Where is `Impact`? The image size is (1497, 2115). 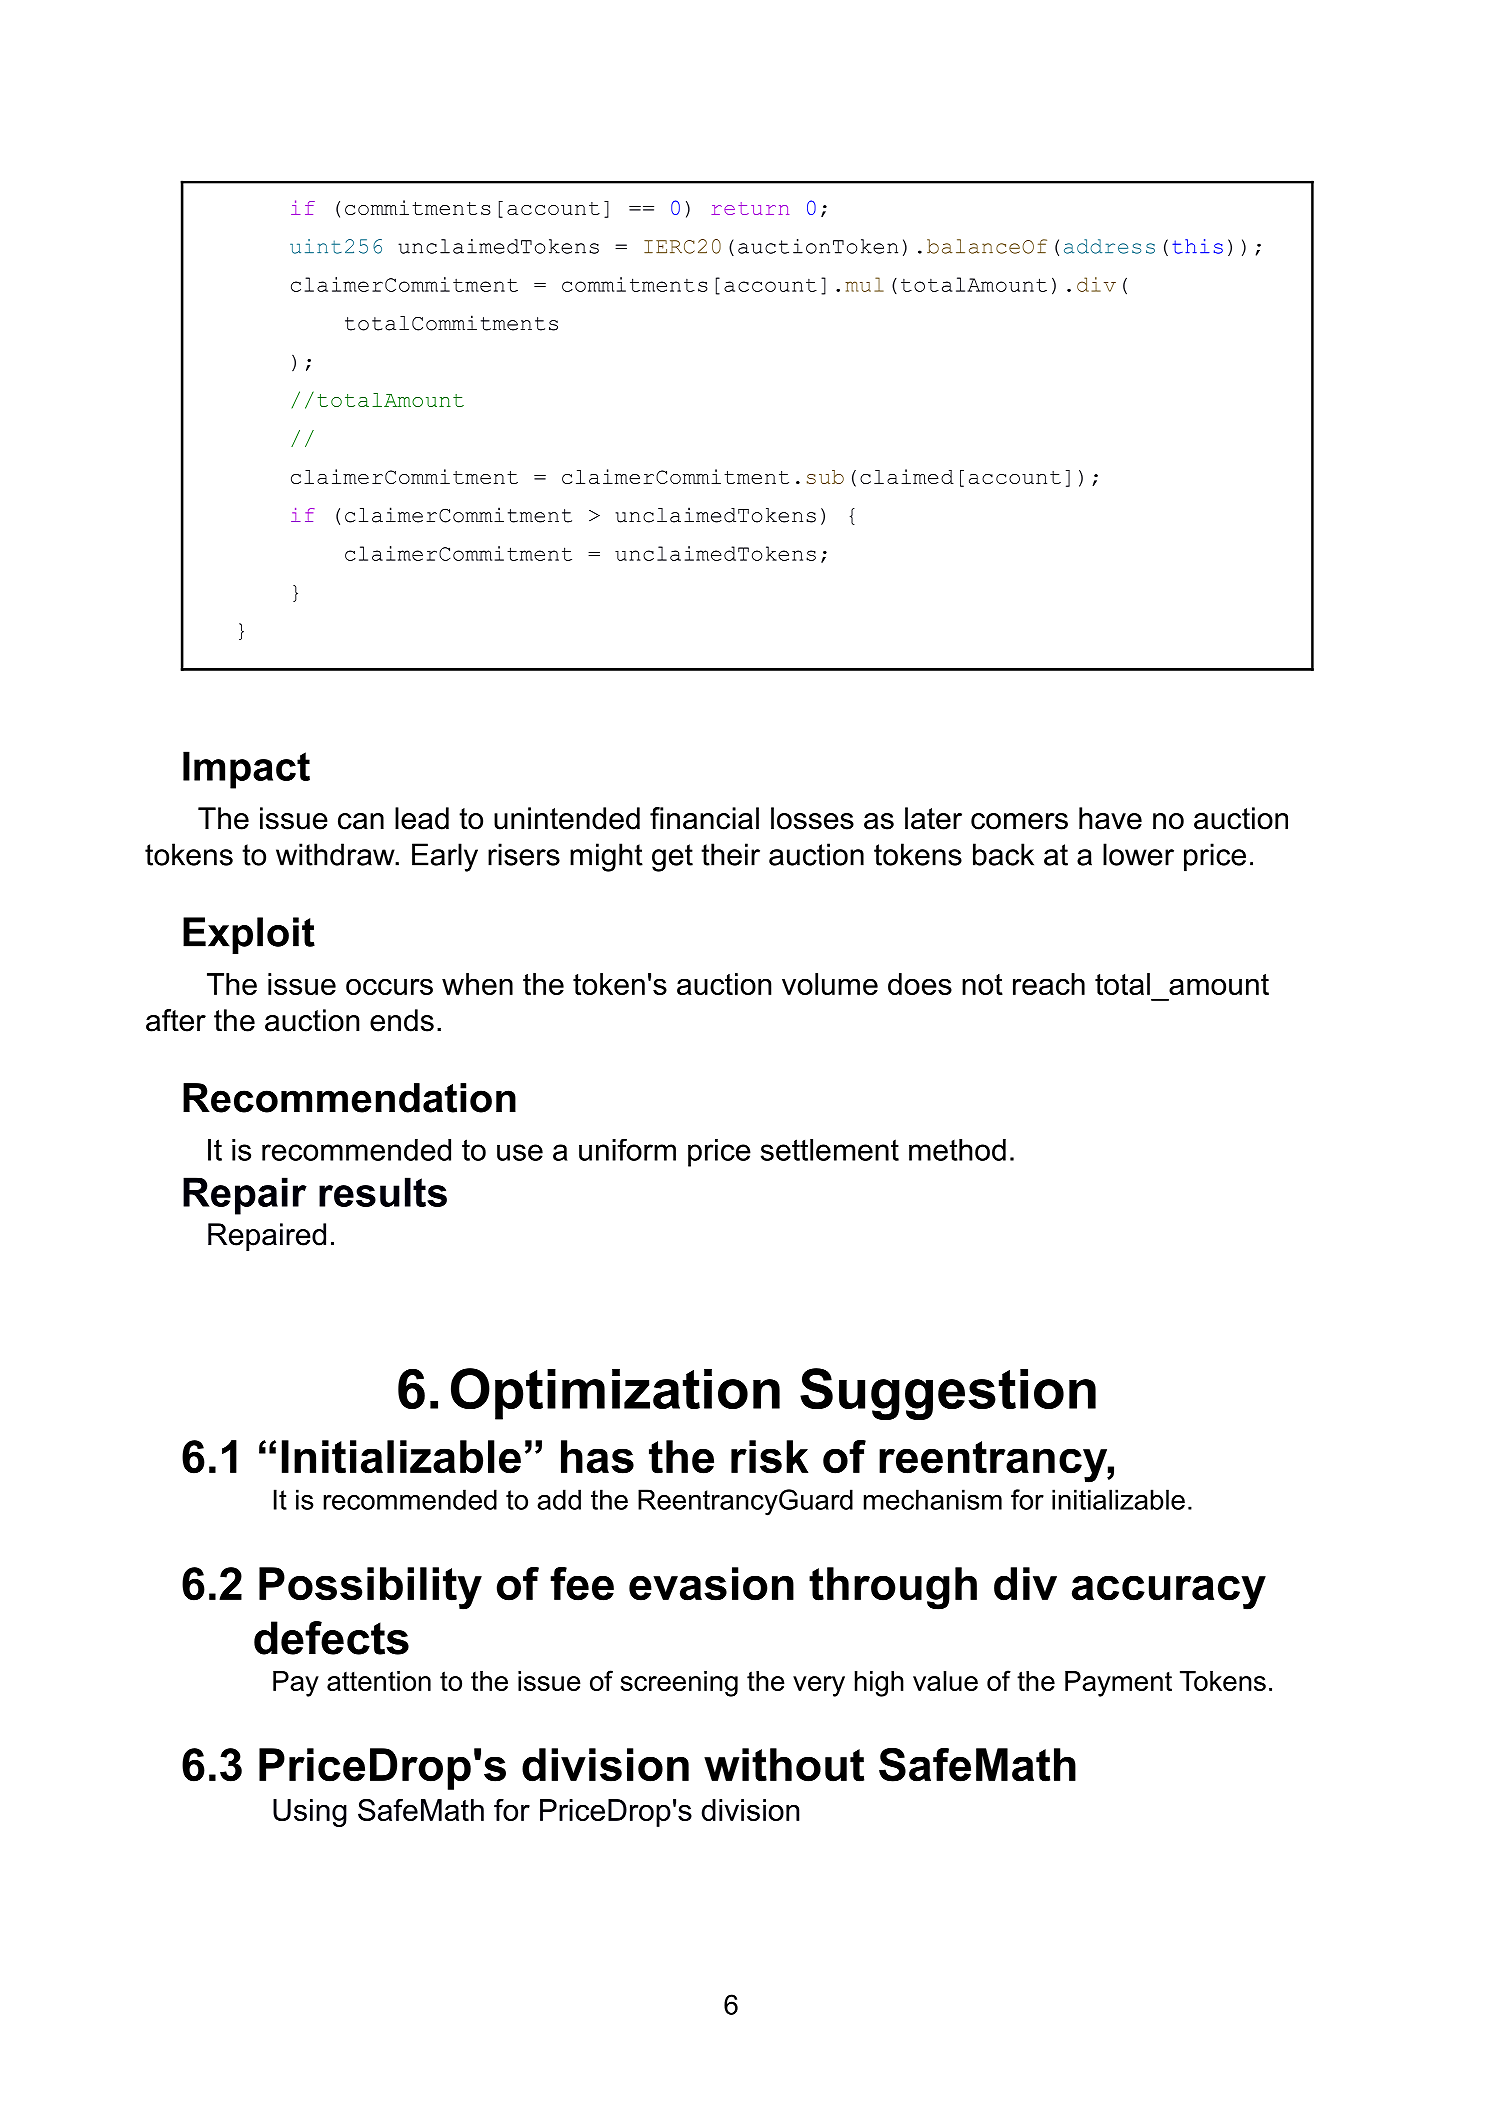 Impact is located at coordinates (246, 770).
